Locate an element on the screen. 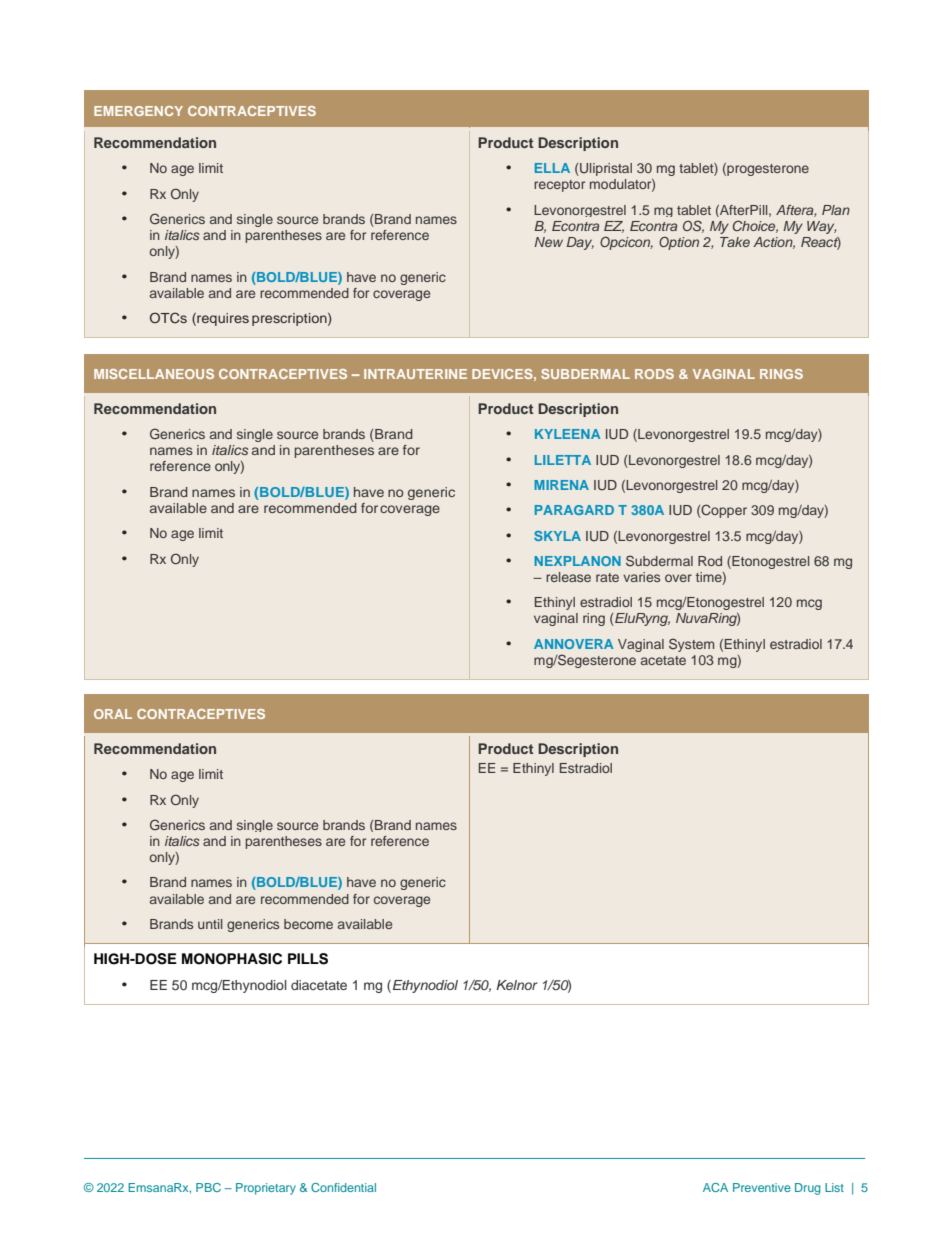 Image resolution: width=952 pixels, height=1233 pixels. PBC is located at coordinates (208, 1187).
